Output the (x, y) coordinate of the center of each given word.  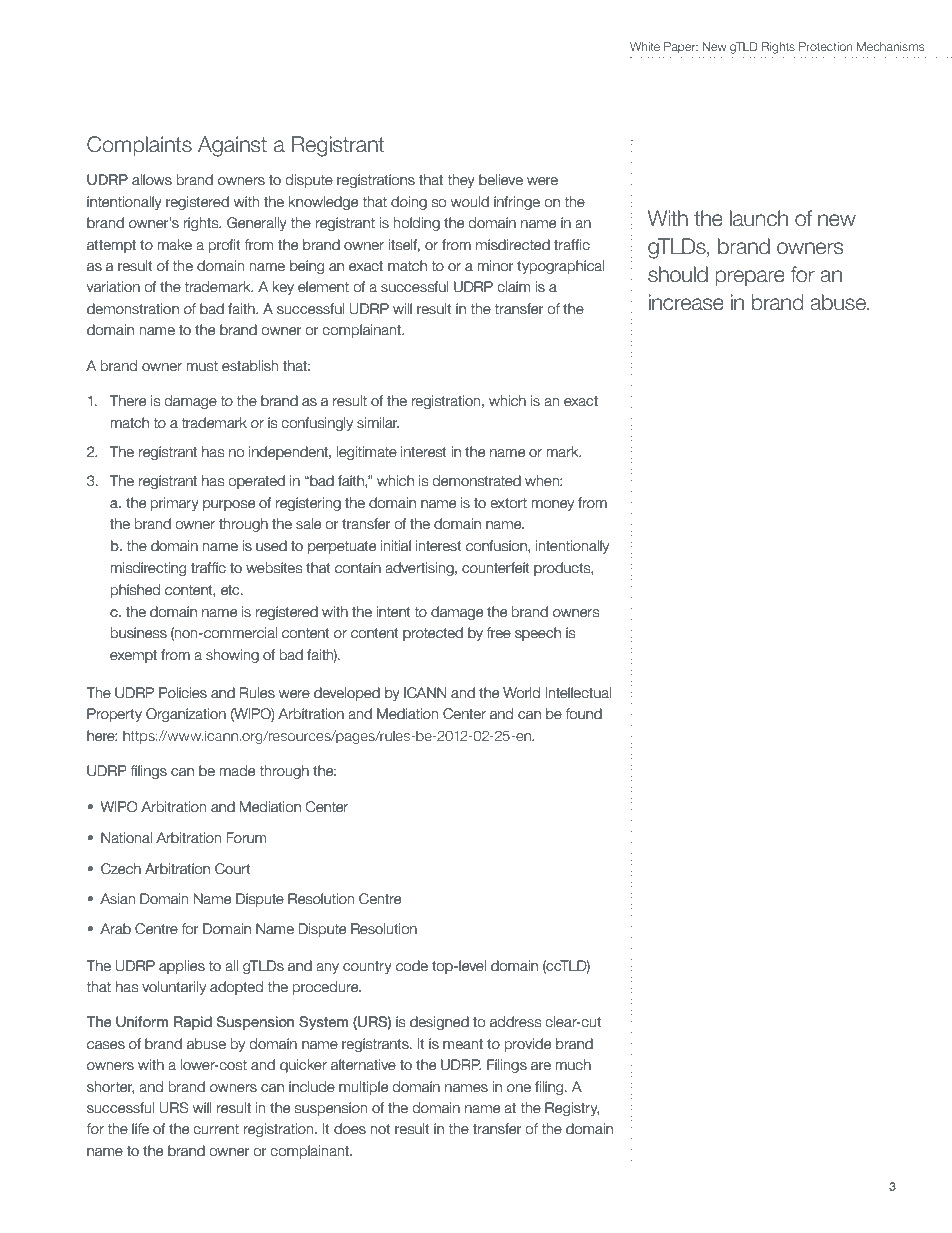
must (202, 366)
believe (501, 180)
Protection (826, 46)
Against (232, 146)
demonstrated (476, 481)
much (573, 1065)
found (583, 714)
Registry (572, 1109)
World (521, 693)
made (237, 771)
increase (686, 302)
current (216, 1129)
